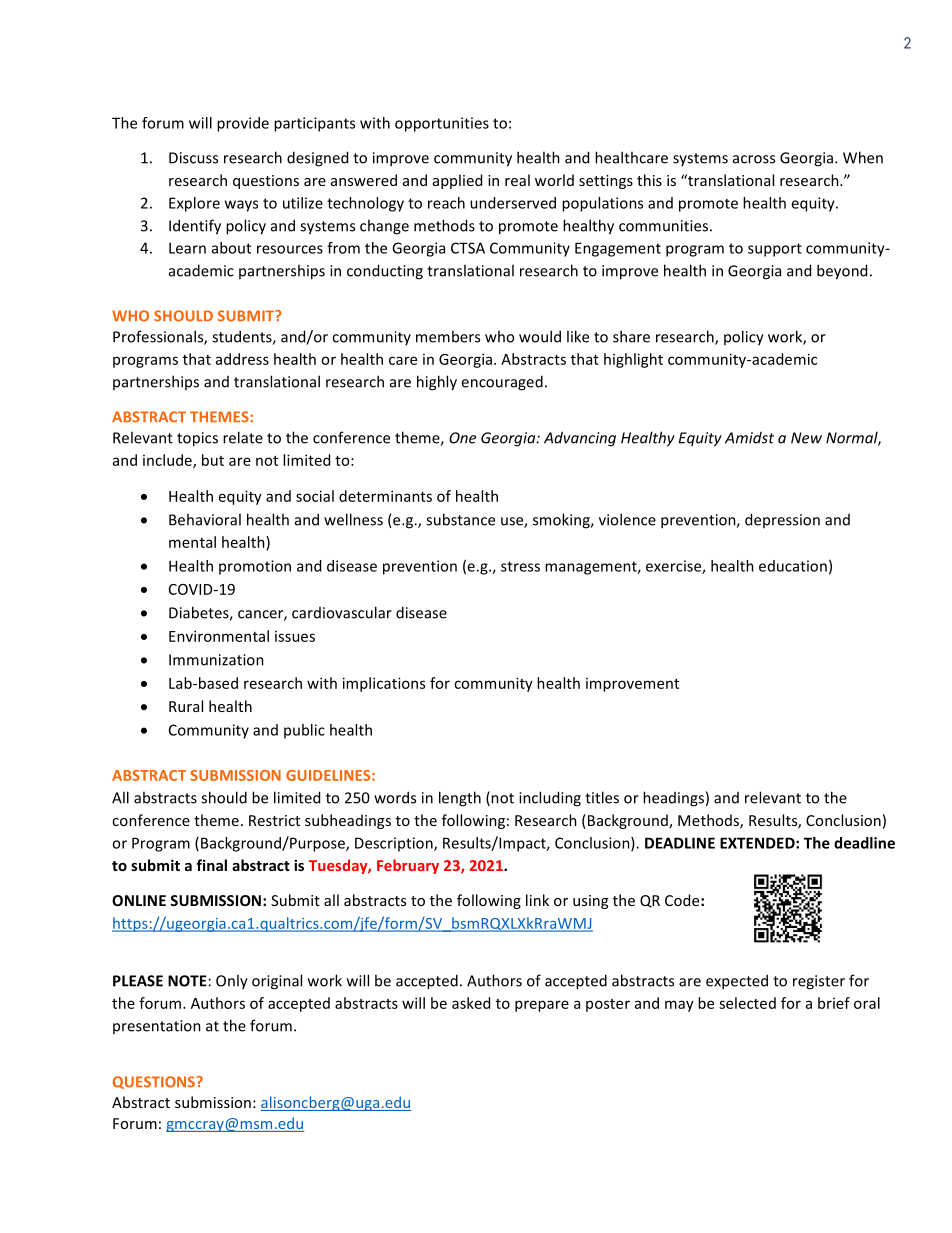  I want to click on stress, so click(520, 566).
